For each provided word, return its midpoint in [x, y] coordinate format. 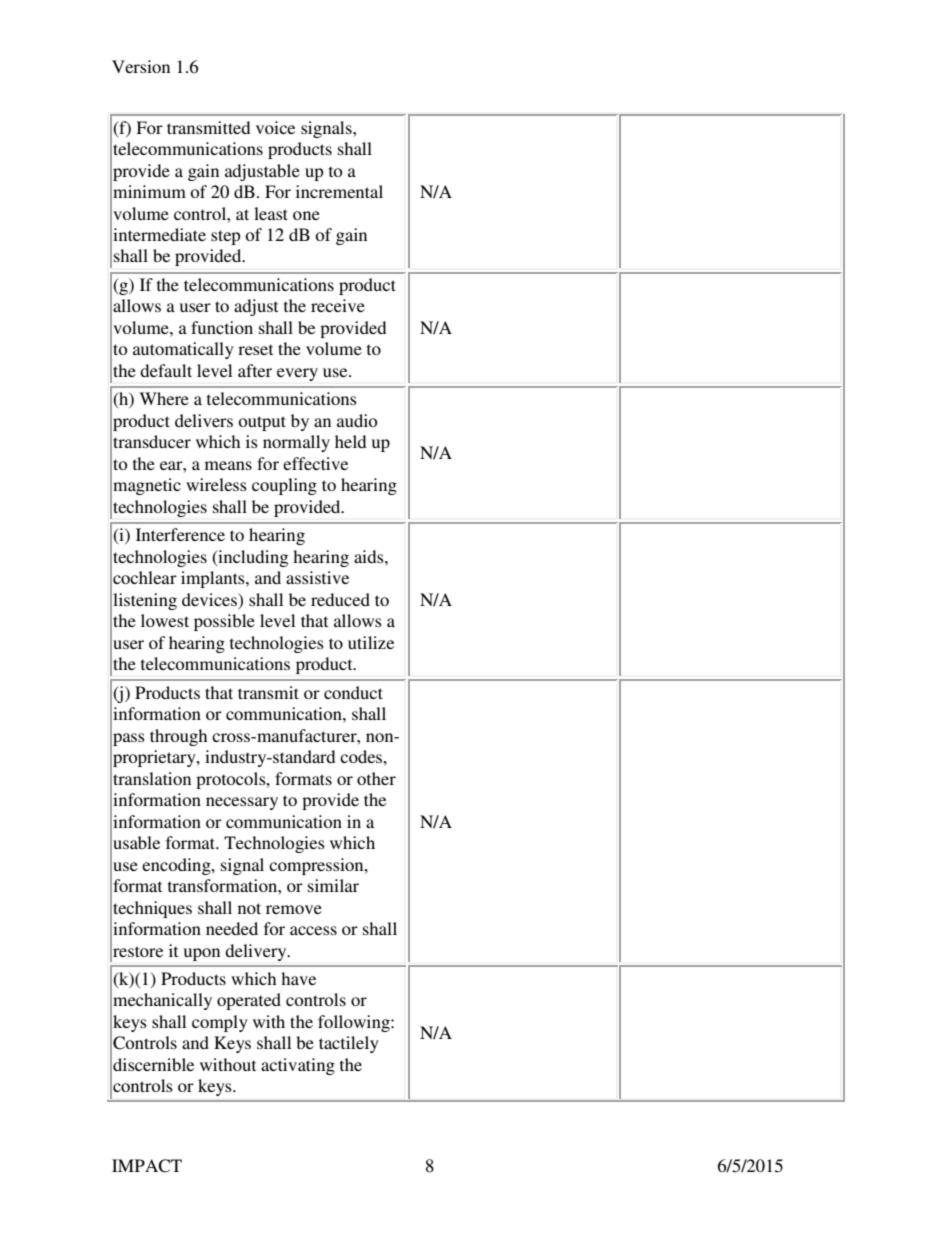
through [178, 737]
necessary [242, 803]
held [350, 441]
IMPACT [147, 1166]
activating [298, 1066]
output [262, 423]
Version [141, 66]
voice [275, 127]
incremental [339, 191]
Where [164, 398]
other [376, 778]
